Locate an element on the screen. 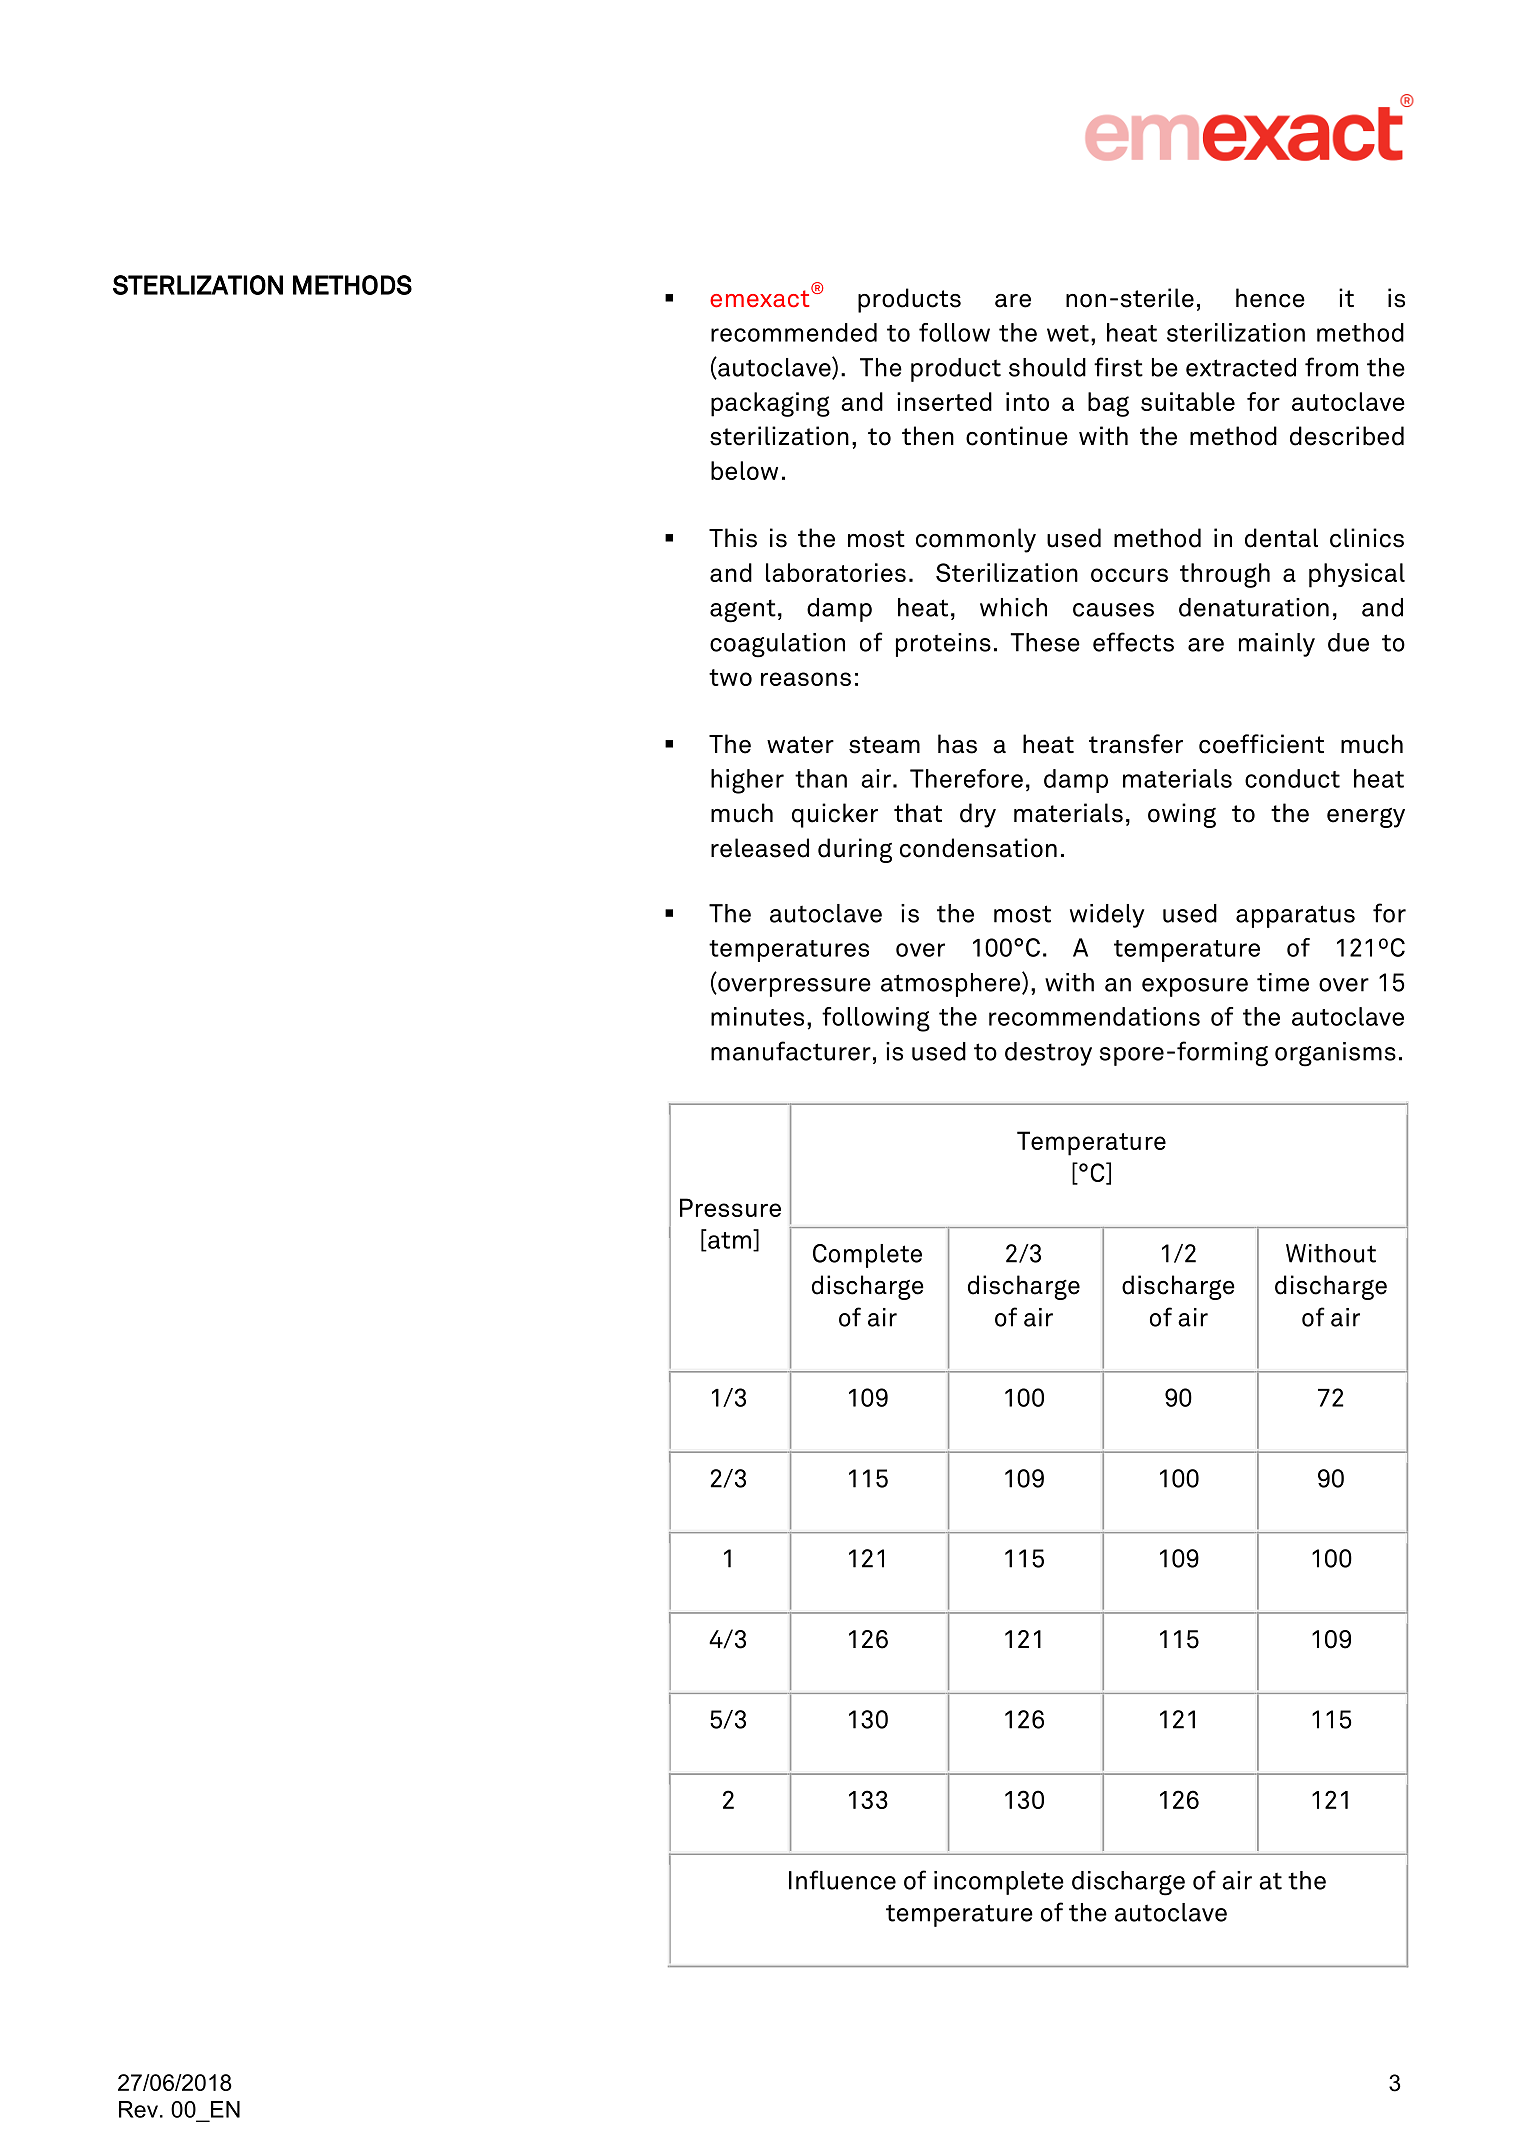 The width and height of the screenshot is (1521, 2149). coefficient is located at coordinates (1261, 744).
